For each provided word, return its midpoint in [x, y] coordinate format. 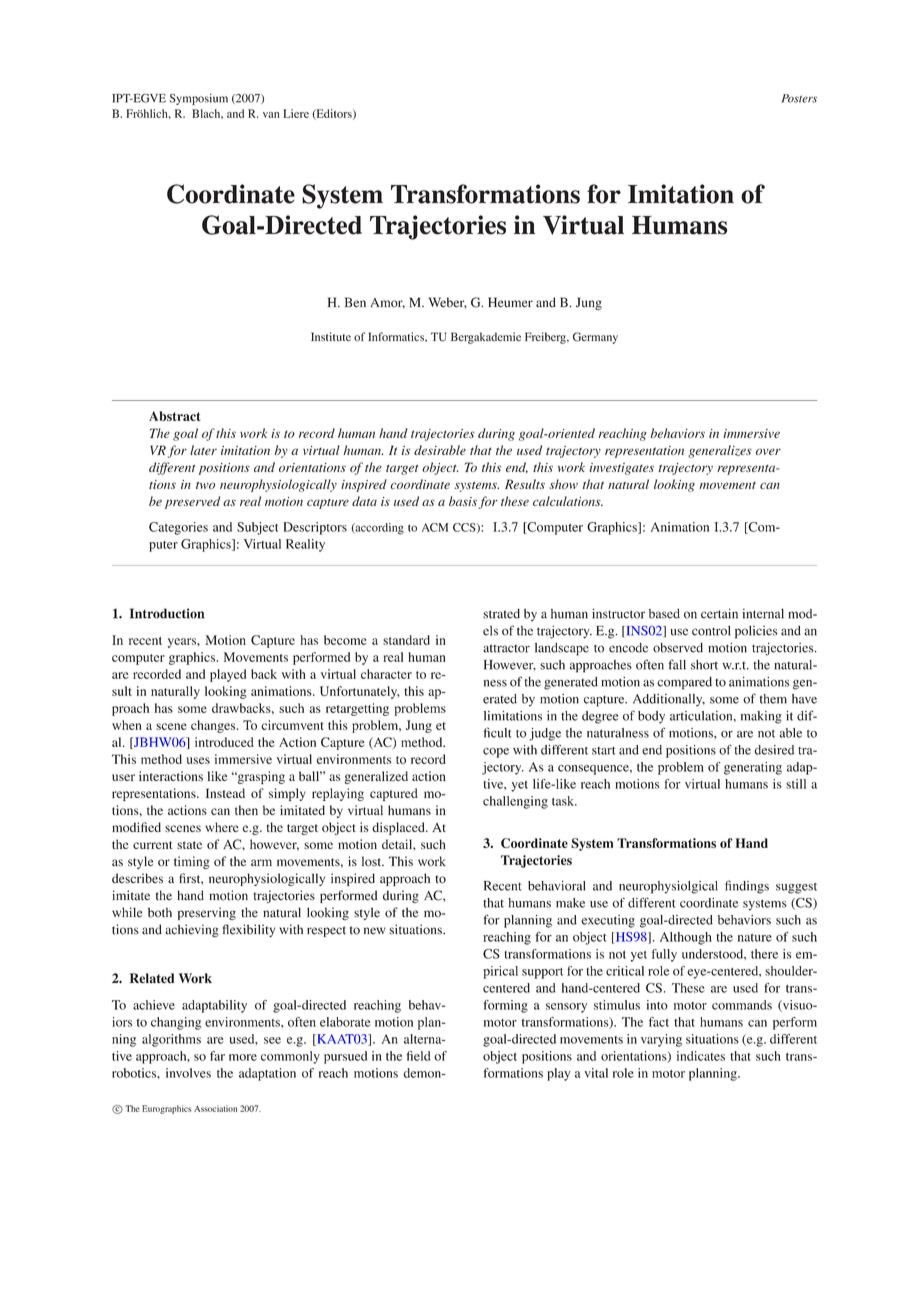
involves [188, 1073]
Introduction [167, 613]
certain [719, 613]
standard [406, 640]
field [418, 1056]
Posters [799, 98]
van [271, 115]
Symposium [198, 99]
